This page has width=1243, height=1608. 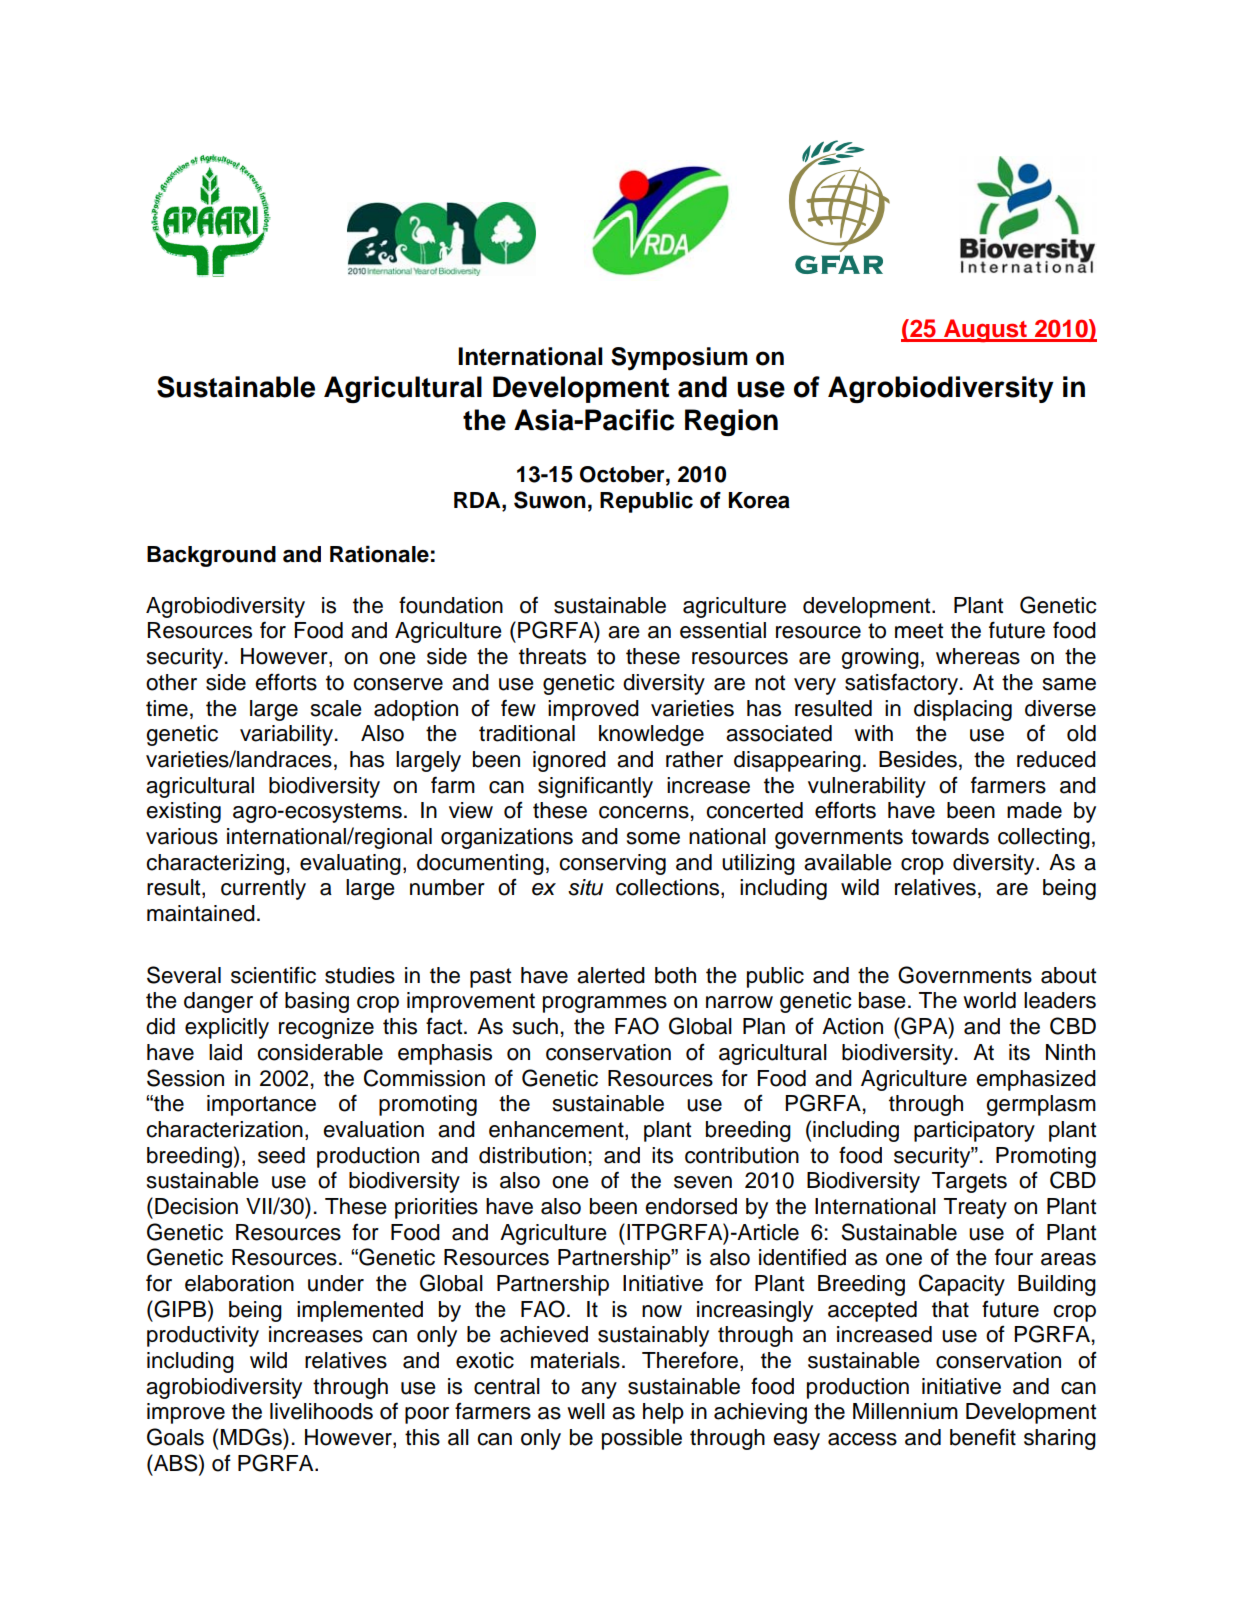 I want to click on benefit, so click(x=983, y=1437).
